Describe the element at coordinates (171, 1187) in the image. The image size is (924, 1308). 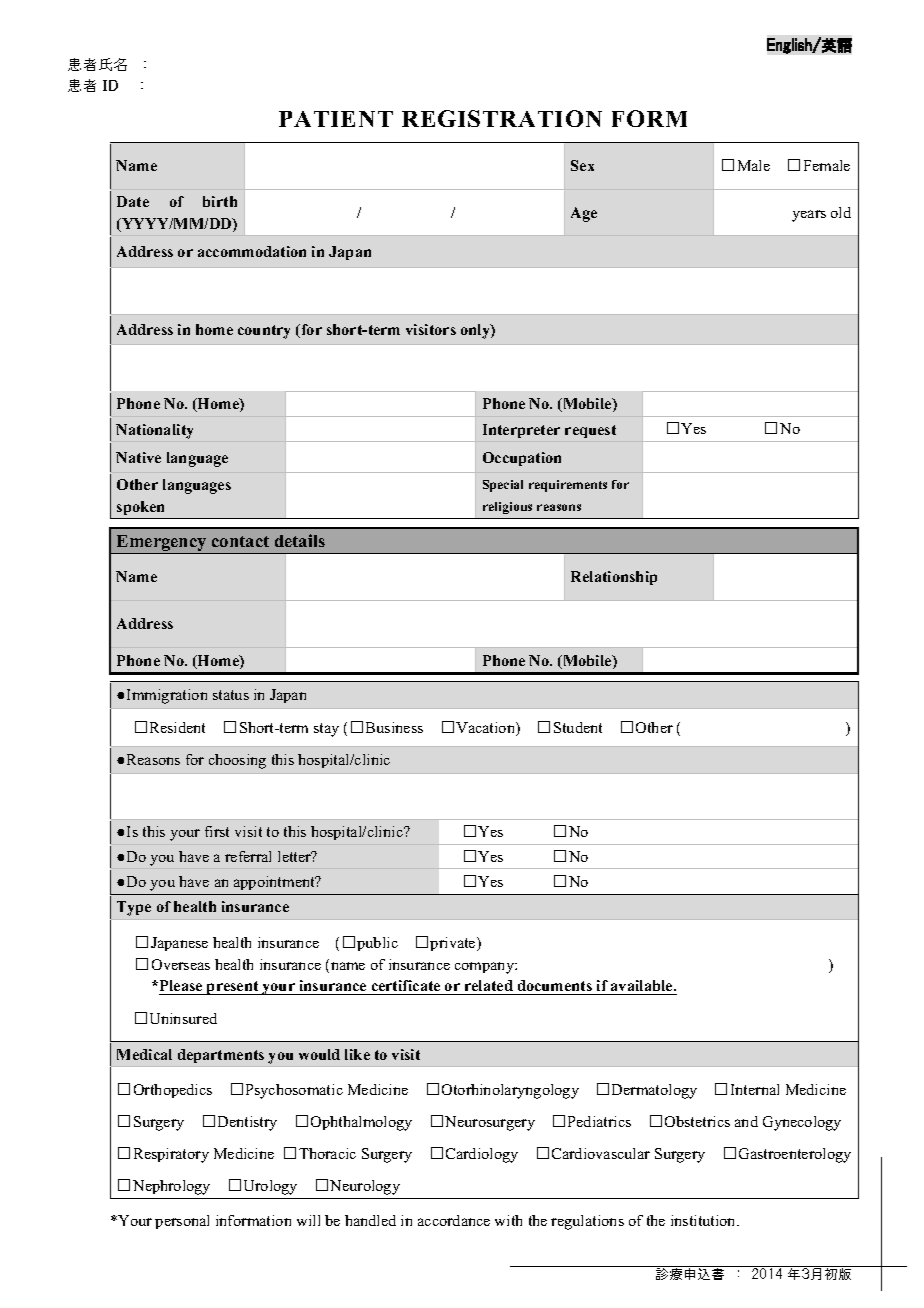
I see `Nephrology` at that location.
